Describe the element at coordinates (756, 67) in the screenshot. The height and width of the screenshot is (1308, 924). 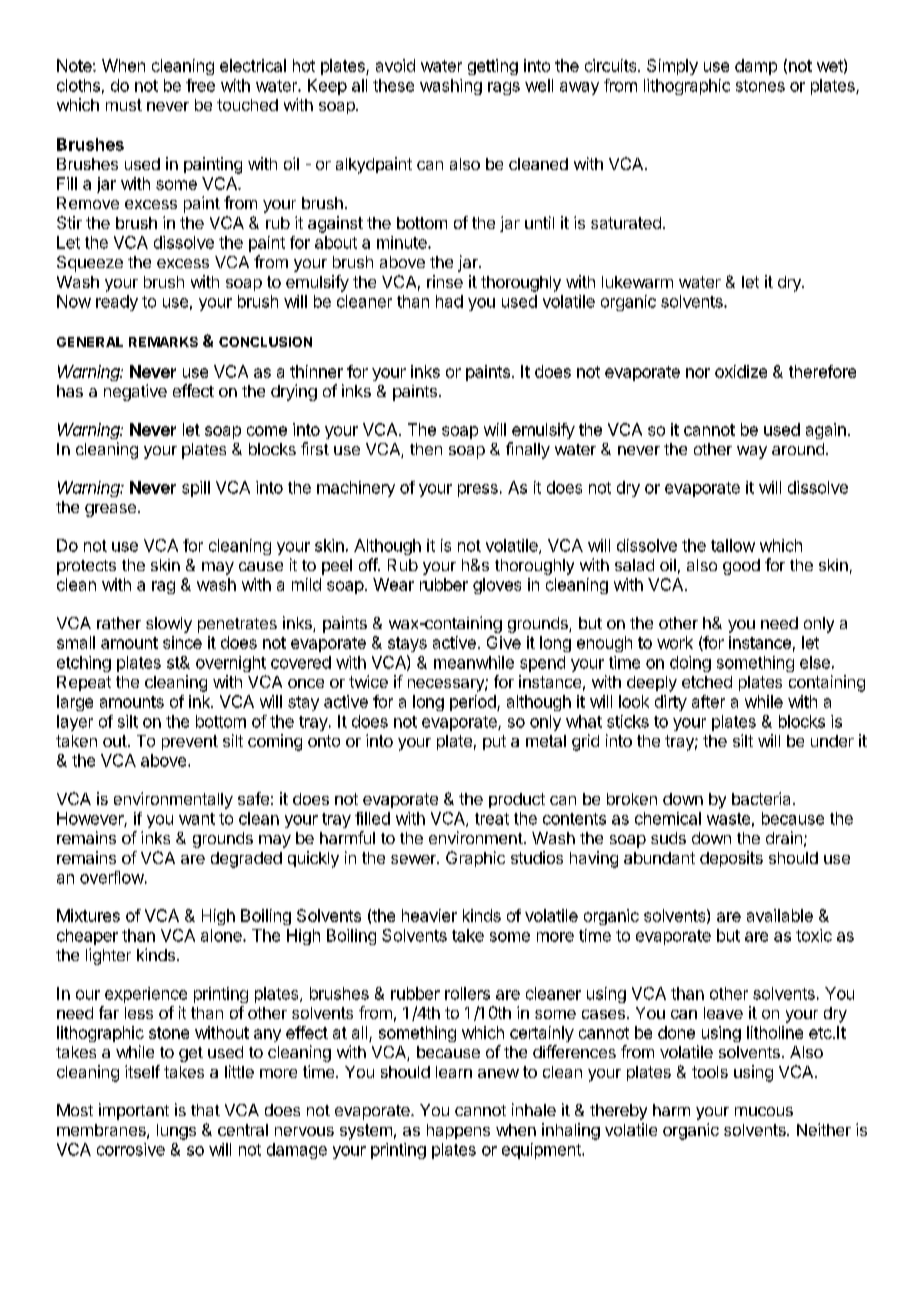
I see `damp` at that location.
